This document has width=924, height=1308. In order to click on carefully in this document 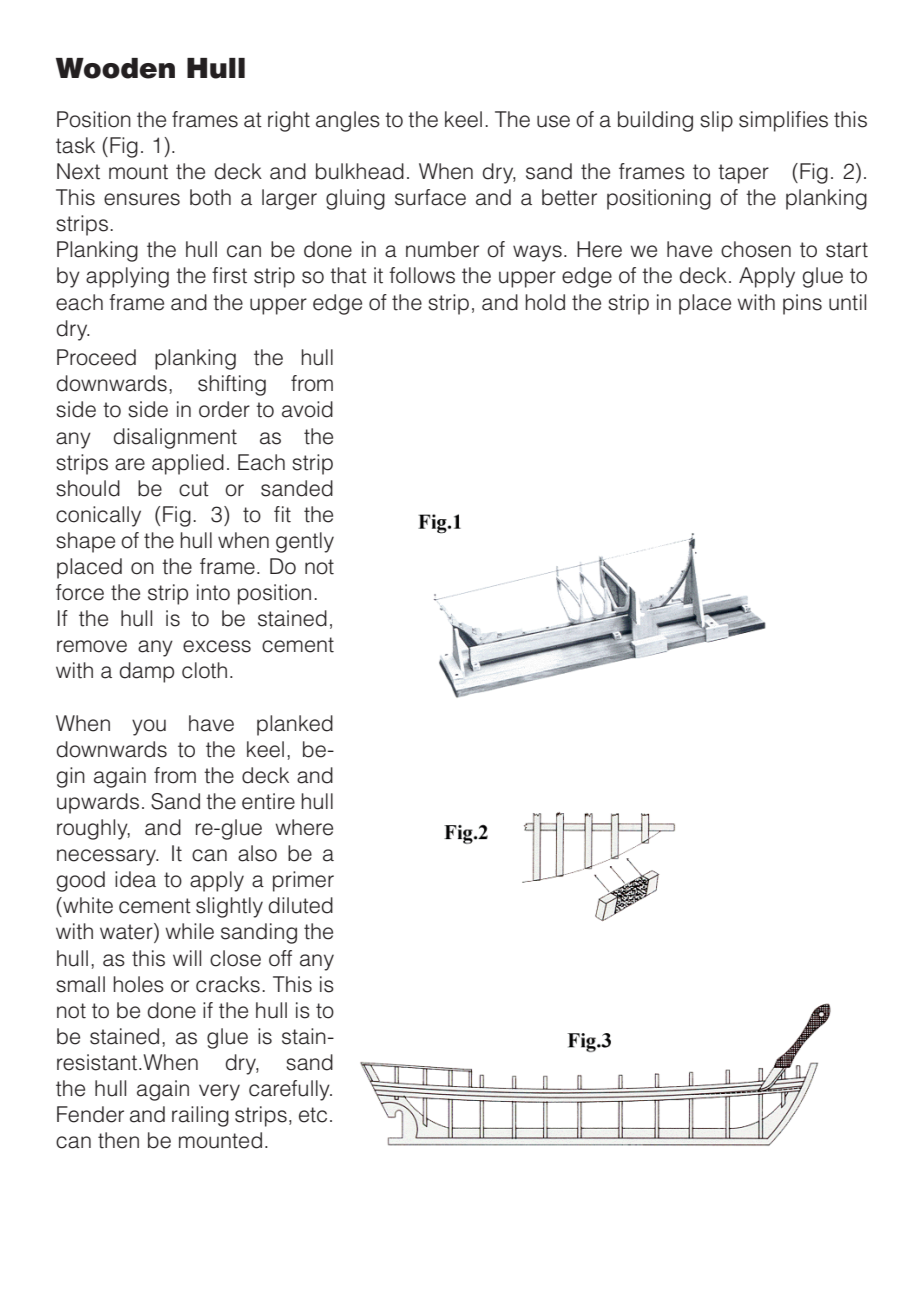, I will do `click(290, 1090)`.
